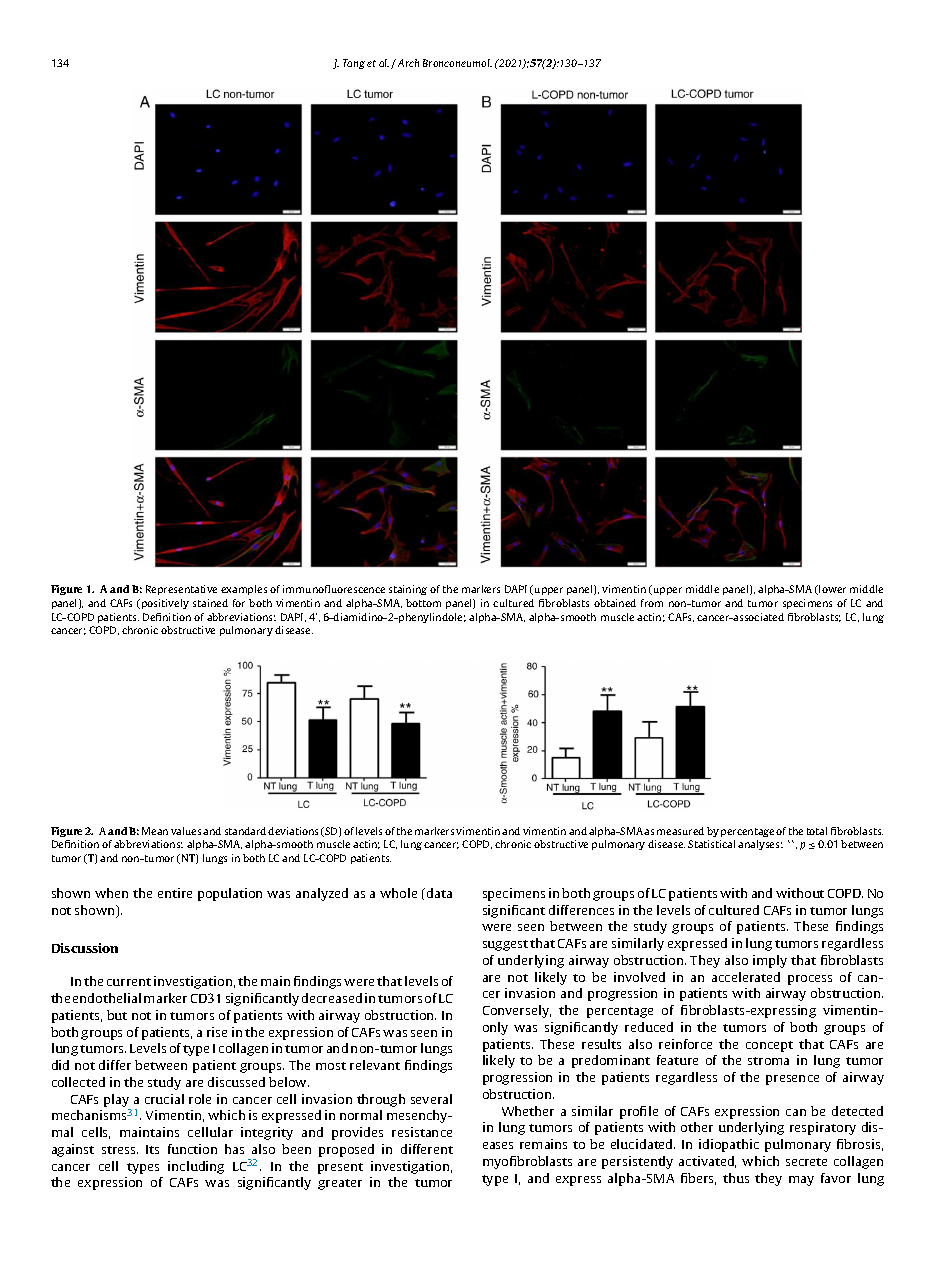  What do you see at coordinates (615, 603) in the screenshot?
I see `obtained` at bounding box center [615, 603].
